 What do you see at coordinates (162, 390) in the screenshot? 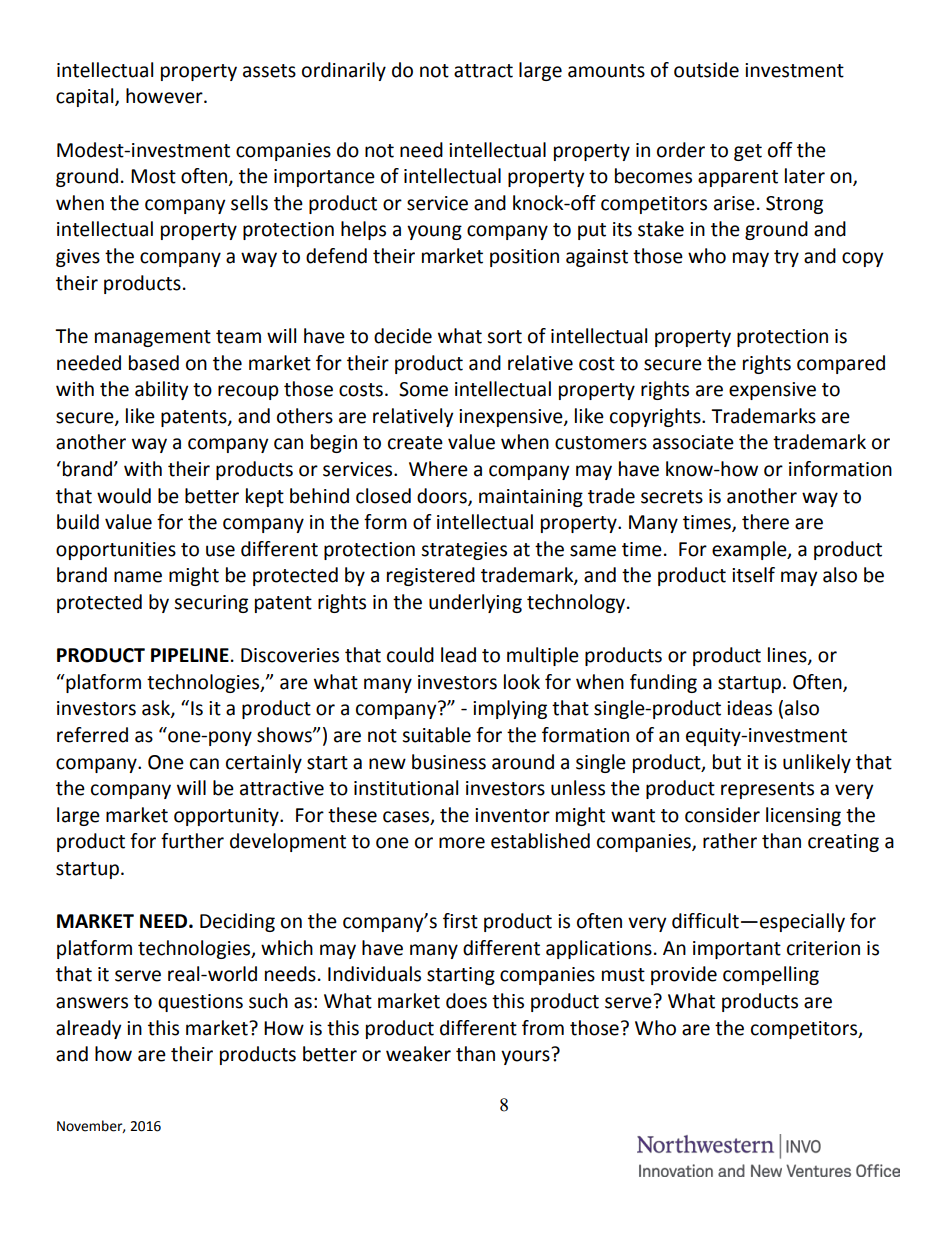
I see `ability` at bounding box center [162, 390].
